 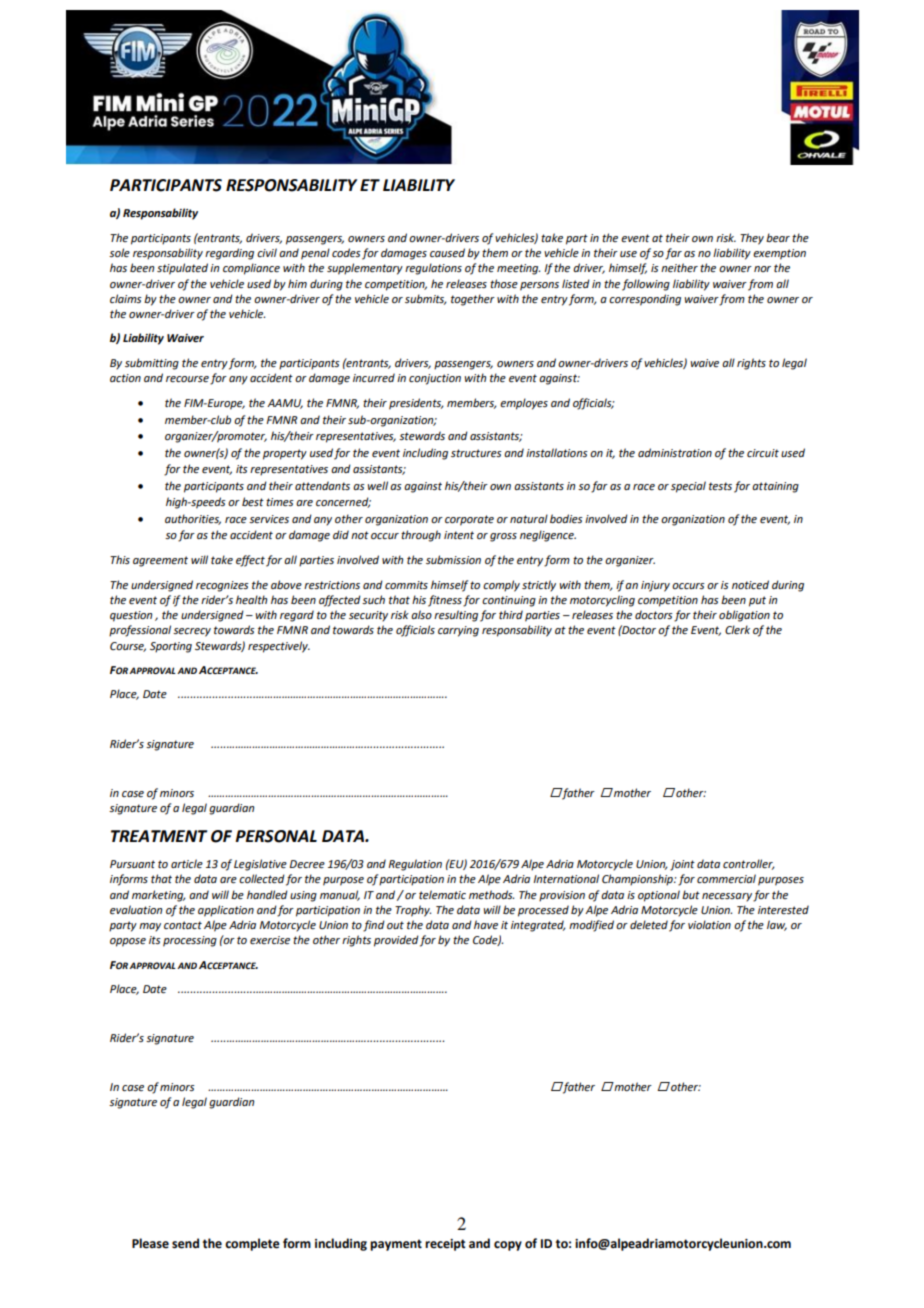 What do you see at coordinates (445, 1245) in the document?
I see `receipt` at bounding box center [445, 1245].
